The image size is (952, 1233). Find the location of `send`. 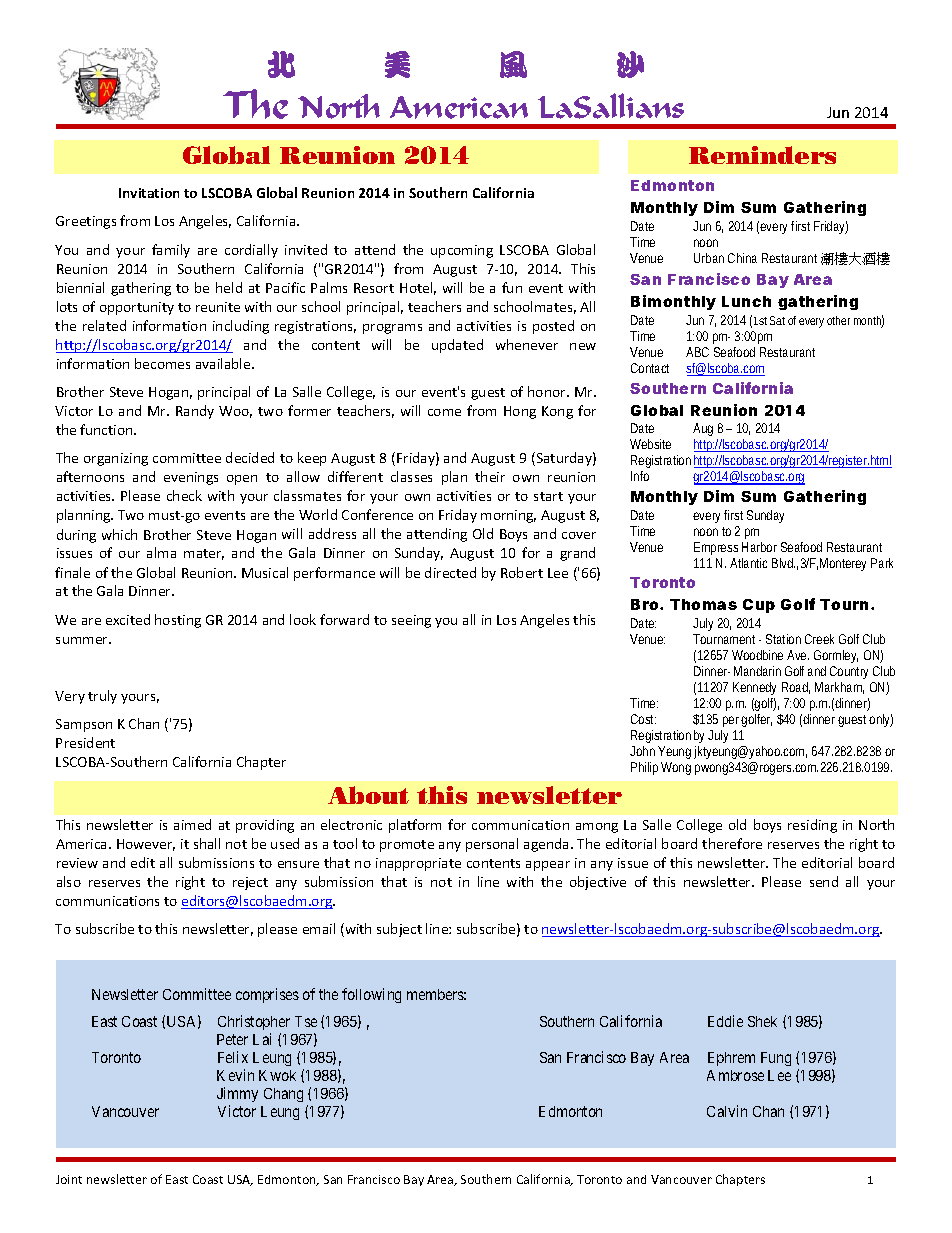

send is located at coordinates (824, 881).
